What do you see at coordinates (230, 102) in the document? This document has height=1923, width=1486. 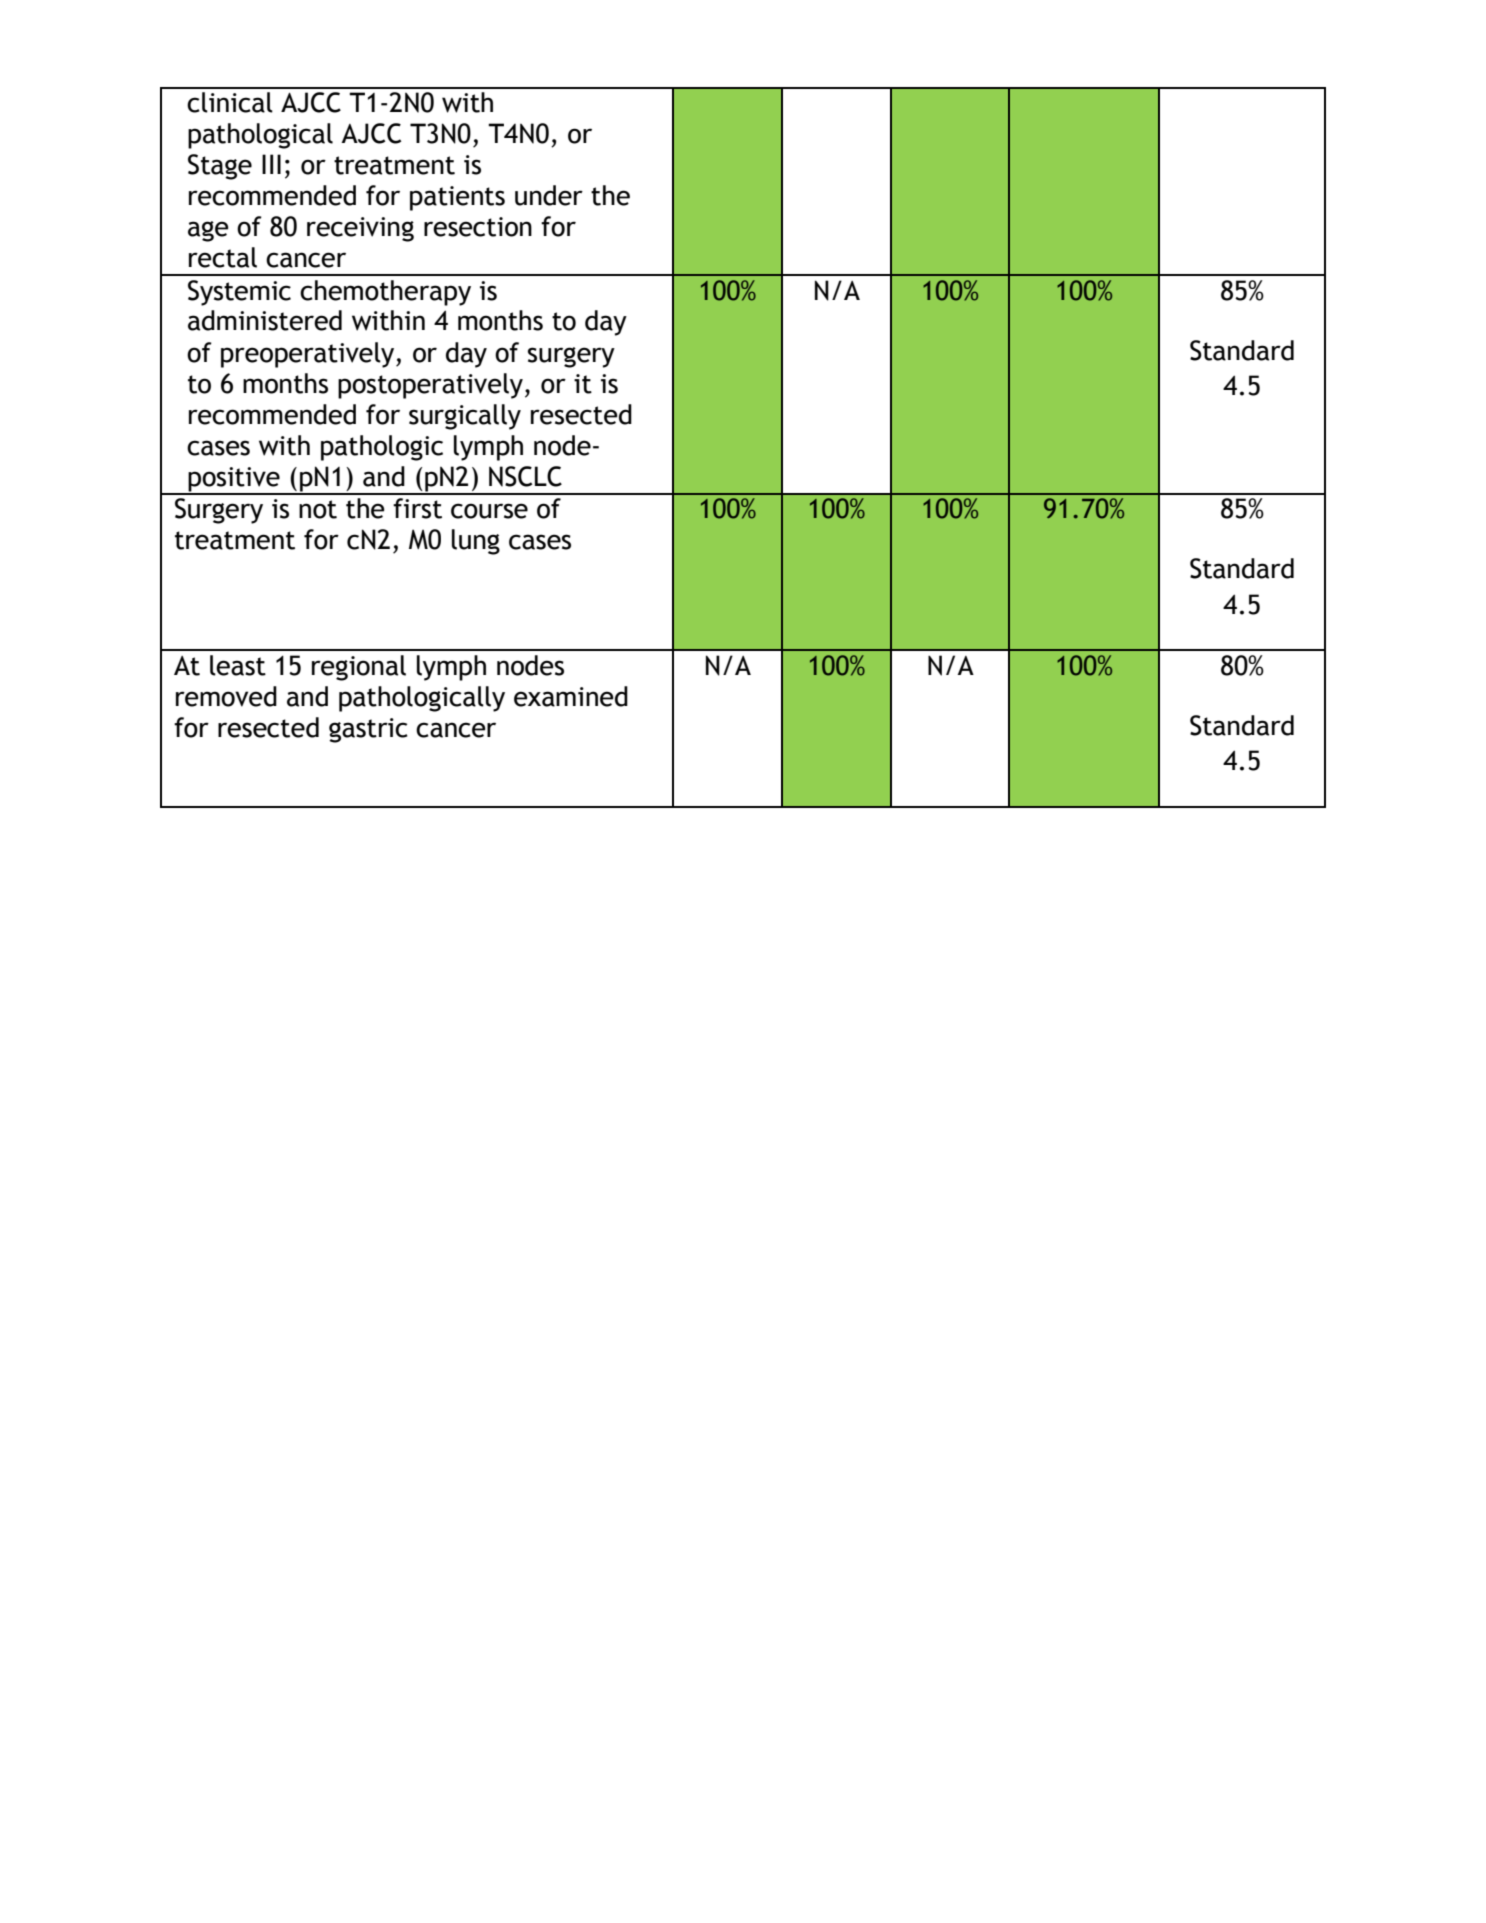 I see `clinical` at bounding box center [230, 102].
